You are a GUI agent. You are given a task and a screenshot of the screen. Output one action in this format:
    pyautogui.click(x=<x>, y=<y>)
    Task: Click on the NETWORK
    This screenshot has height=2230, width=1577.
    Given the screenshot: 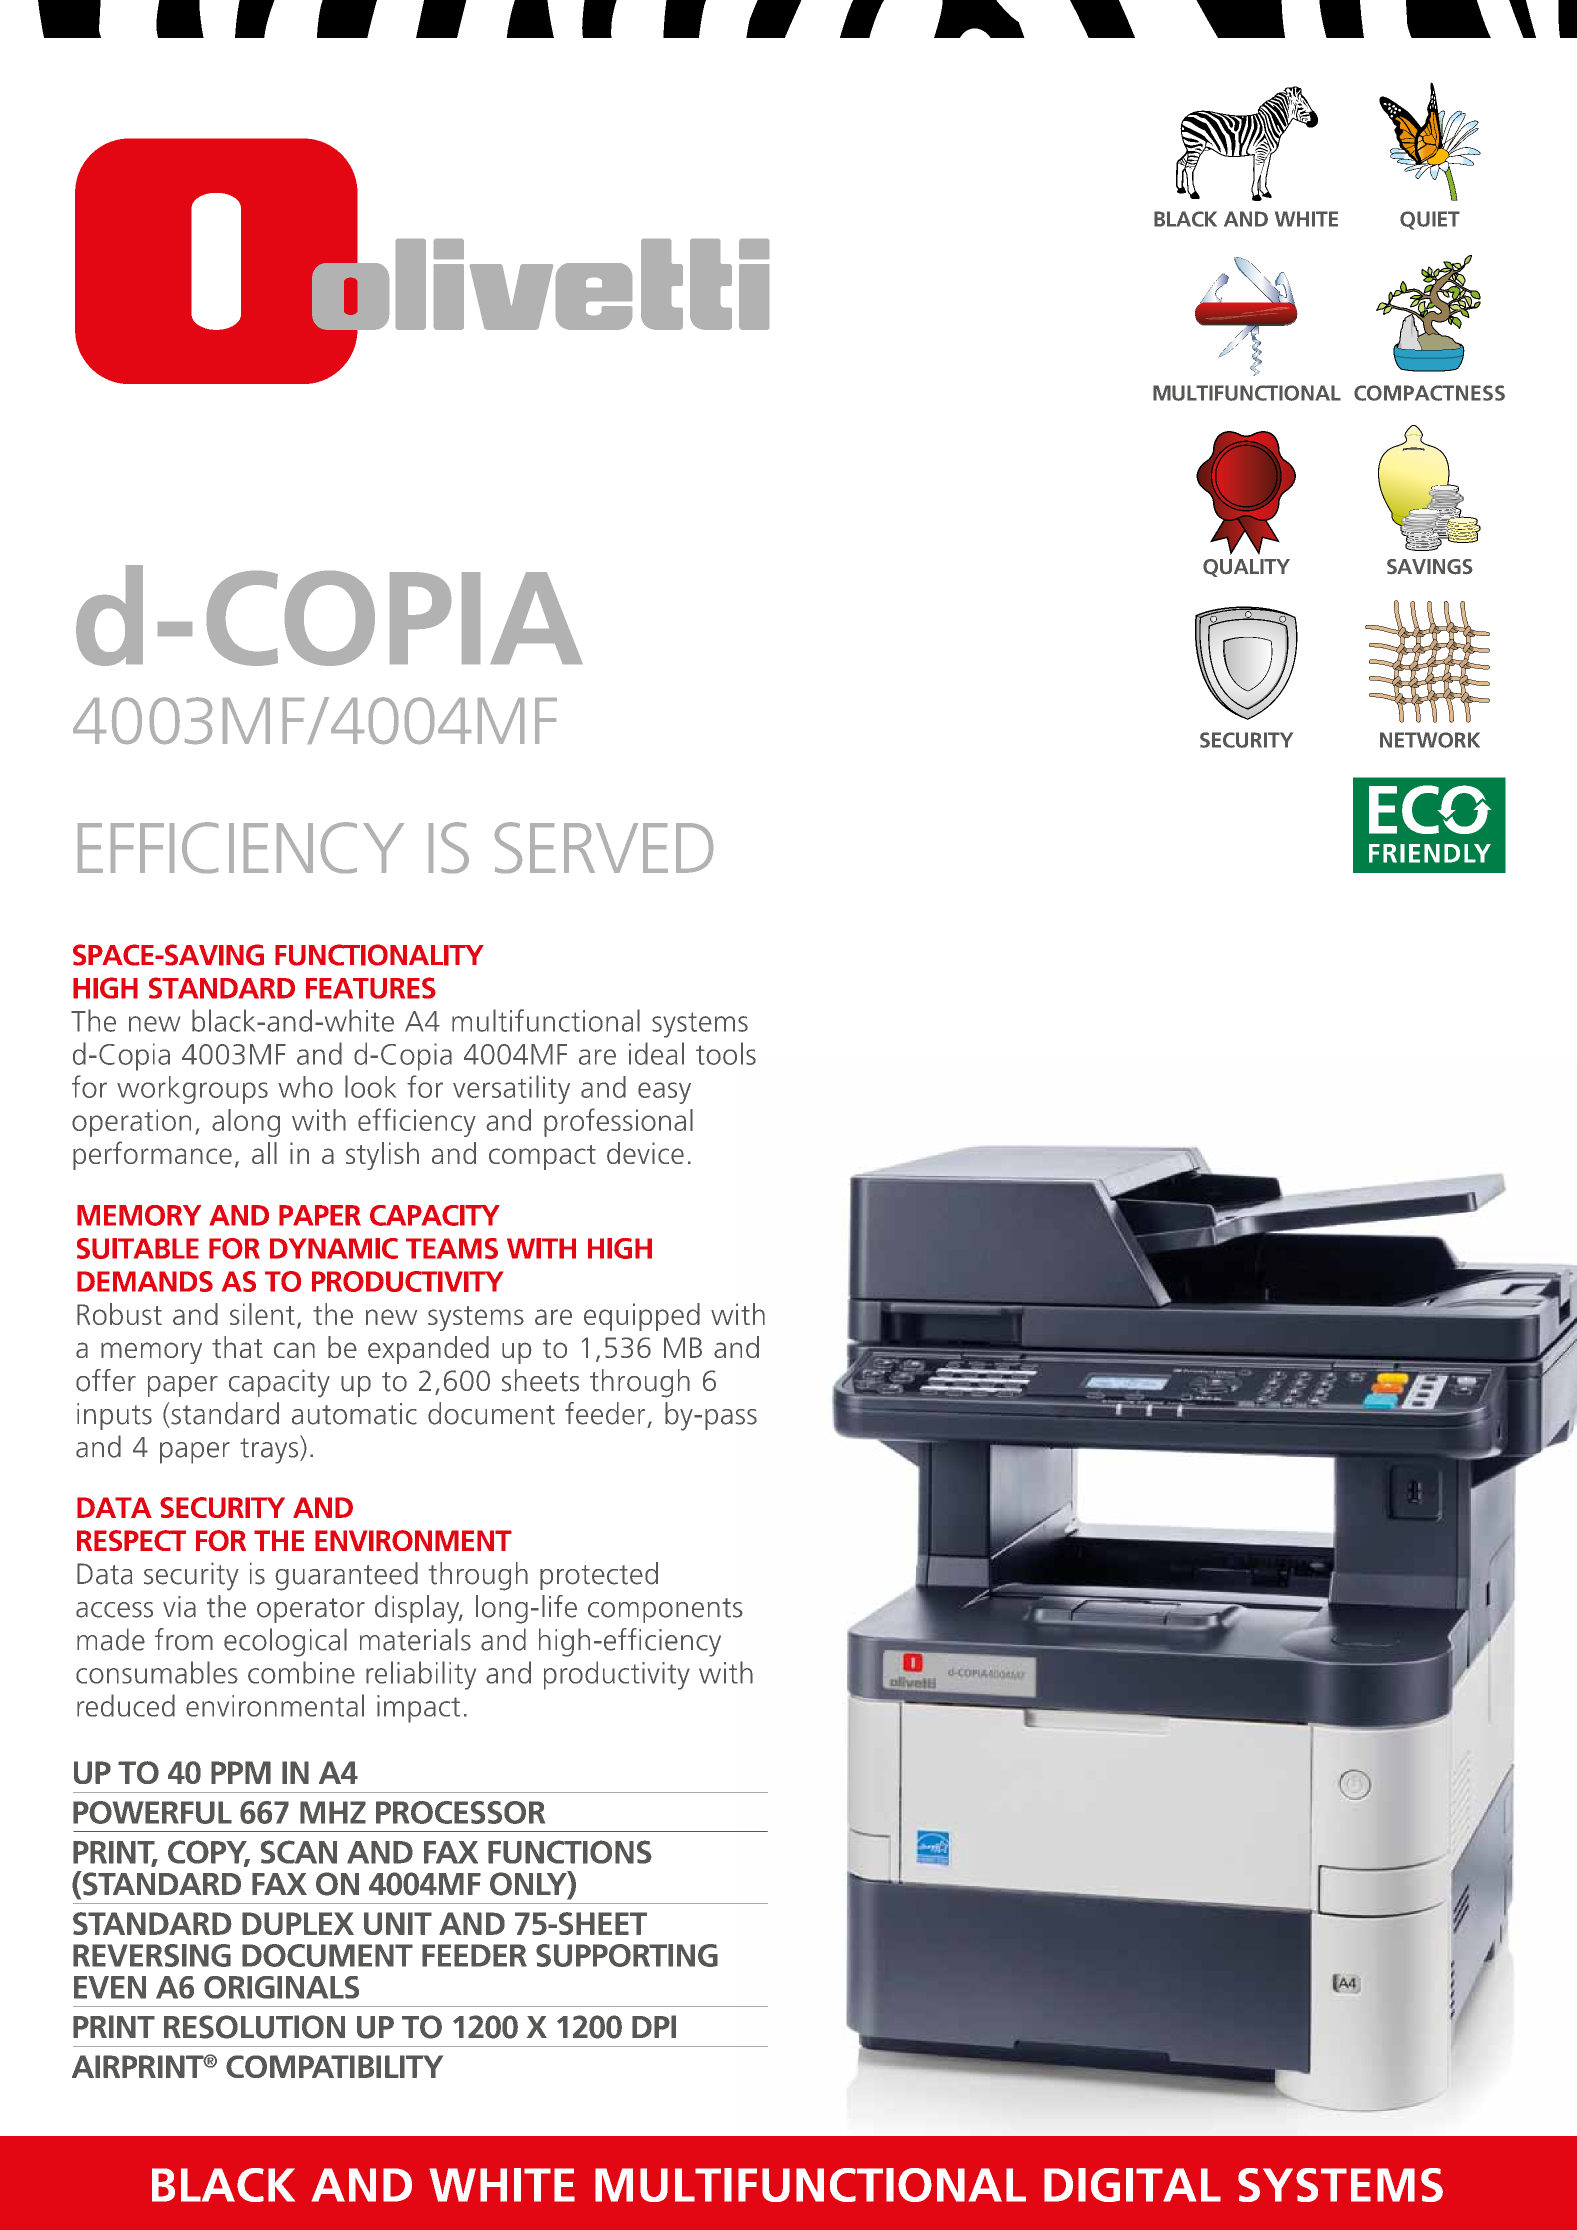 What is the action you would take?
    pyautogui.click(x=1430, y=740)
